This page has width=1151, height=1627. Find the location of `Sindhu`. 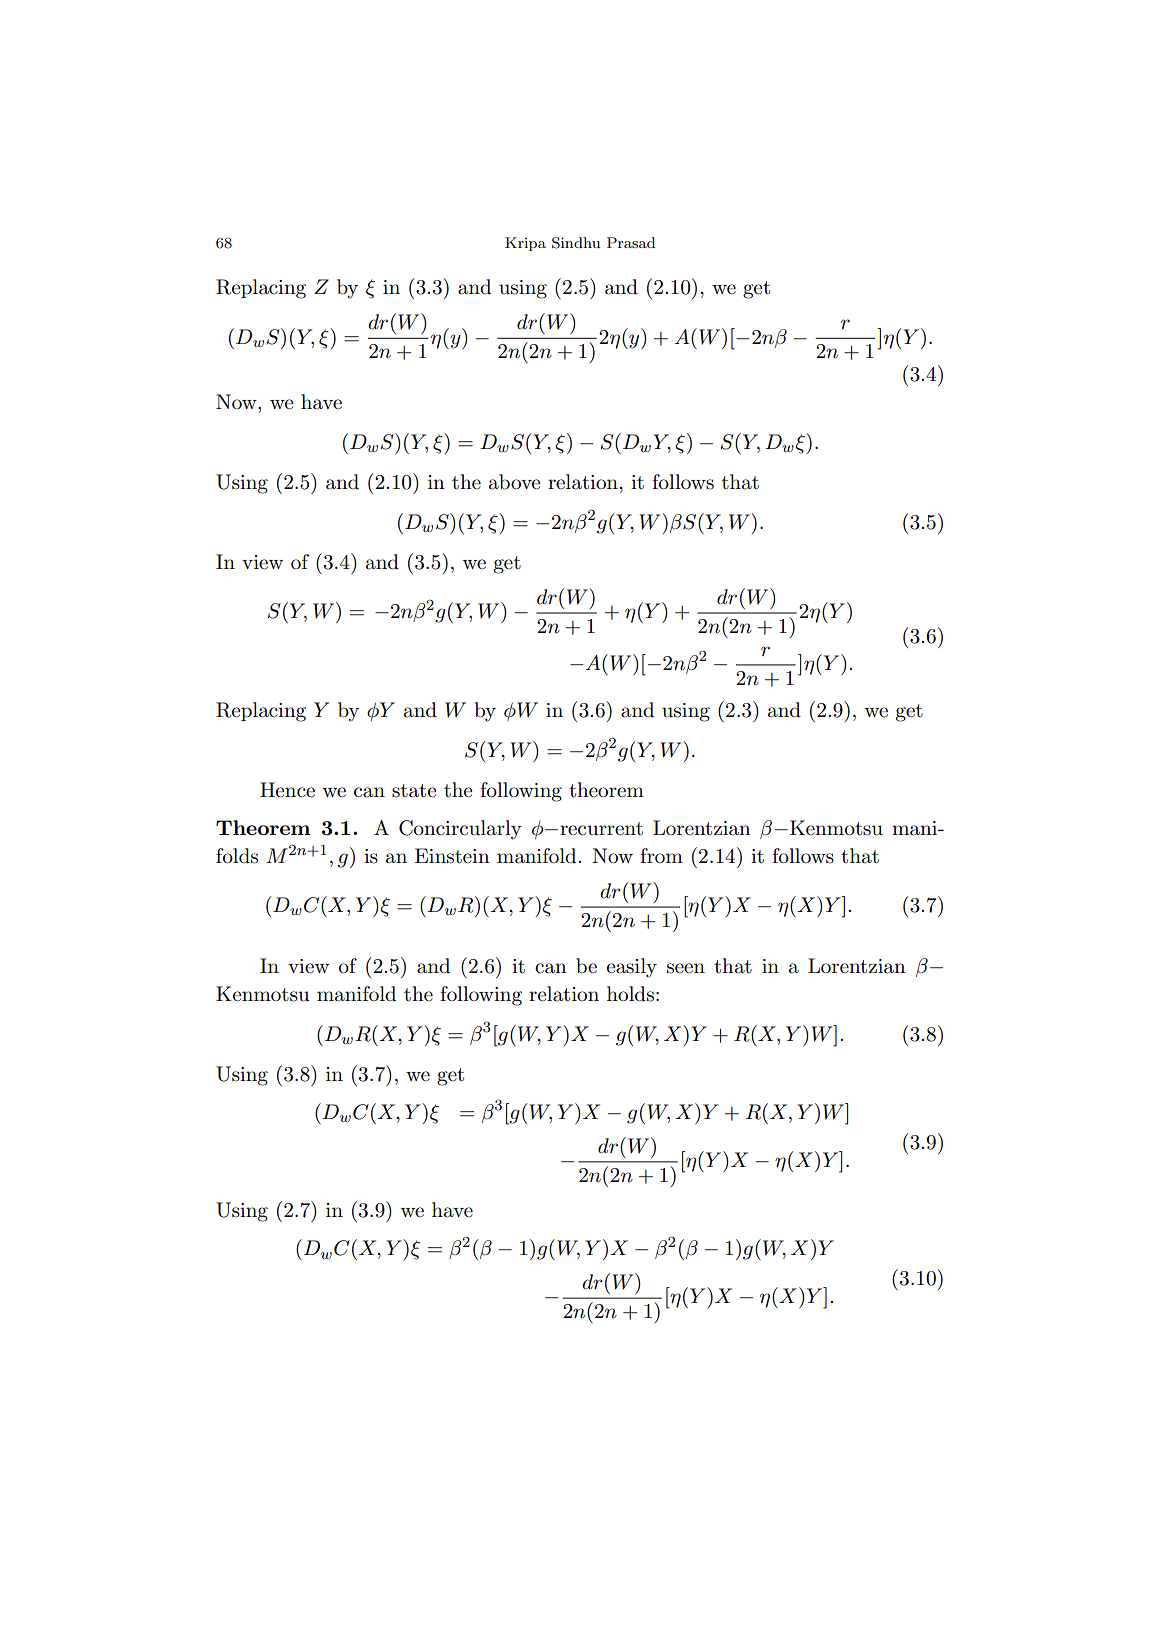

Sindhu is located at coordinates (576, 243).
